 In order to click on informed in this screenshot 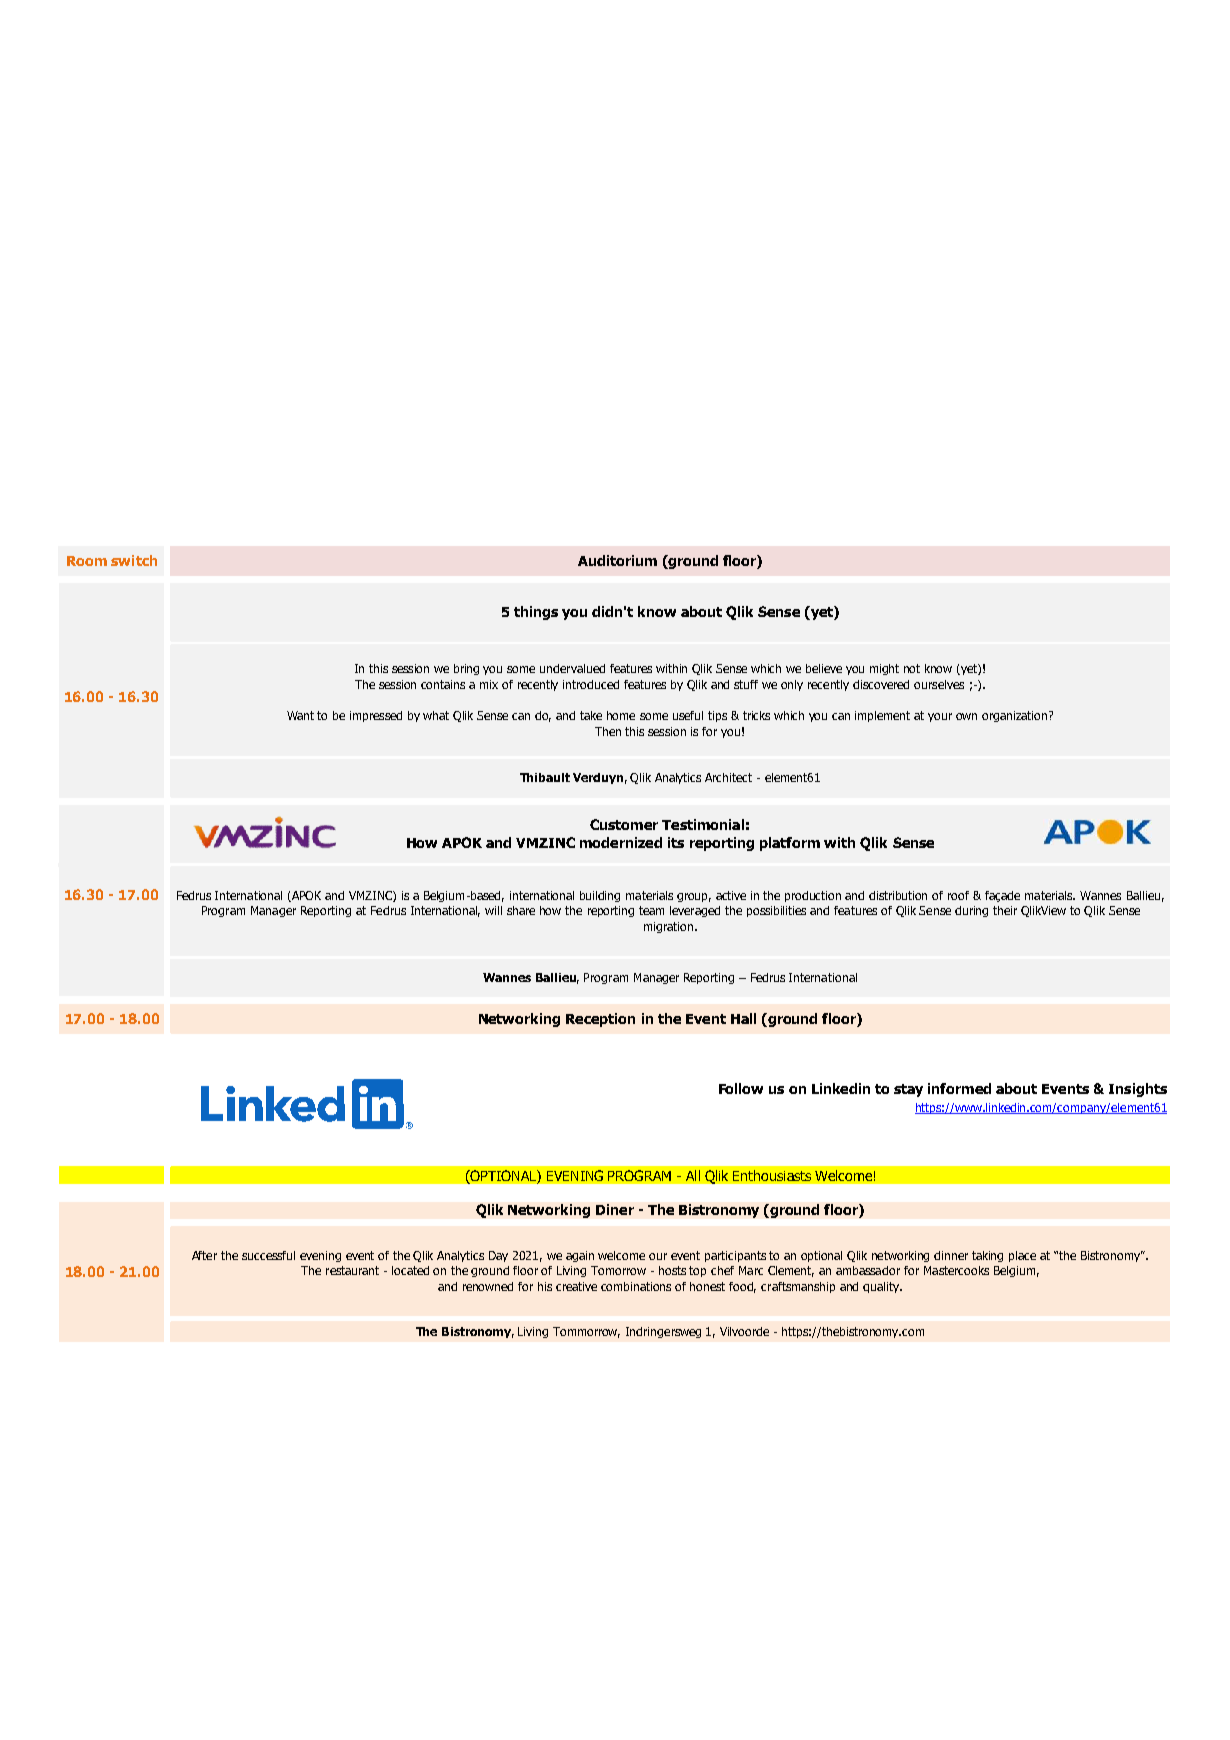, I will do `click(959, 1088)`.
